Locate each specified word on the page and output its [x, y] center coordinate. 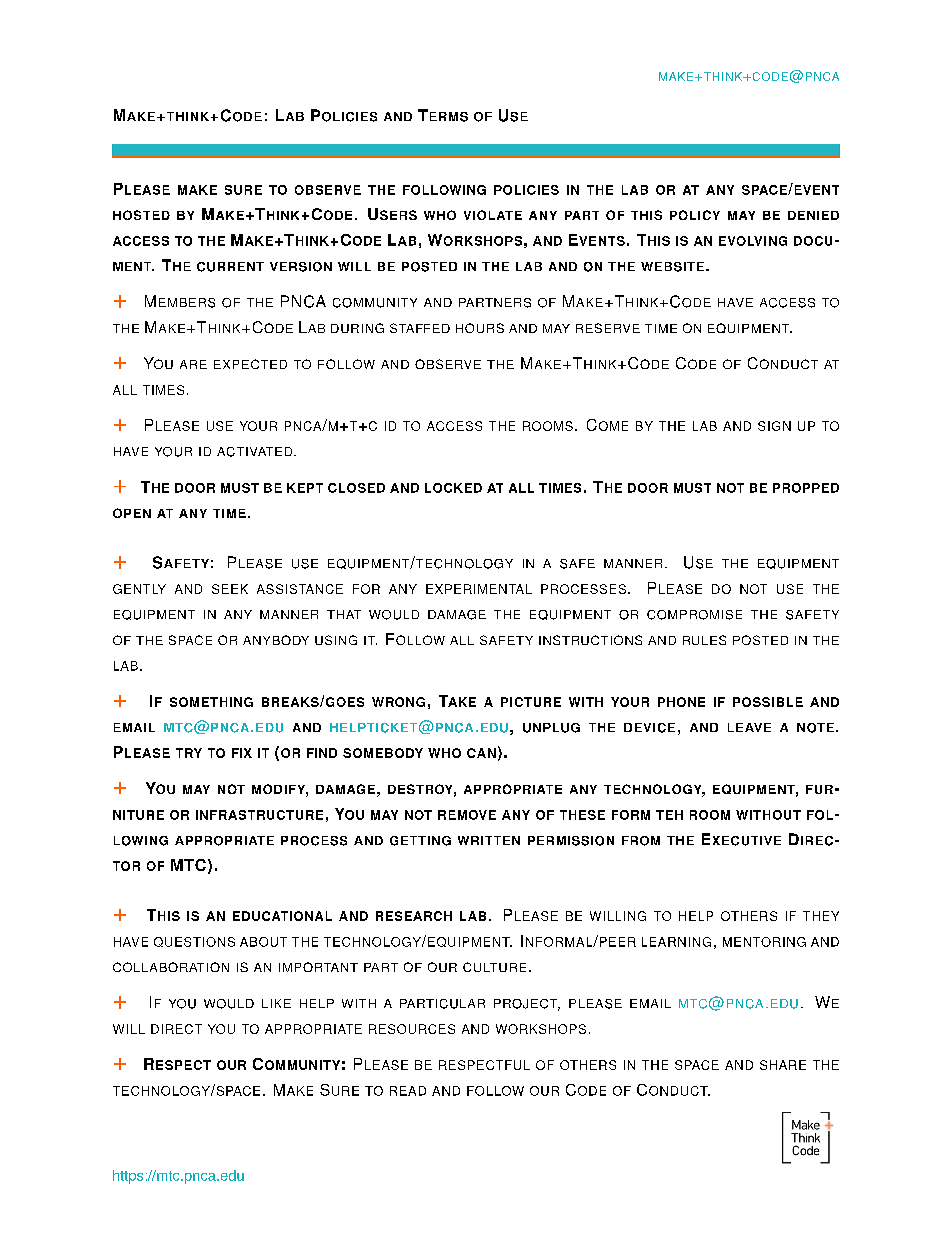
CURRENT [230, 267]
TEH [669, 815]
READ [408, 1091]
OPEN [132, 513]
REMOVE [467, 815]
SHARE [783, 1065]
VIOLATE [493, 215]
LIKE [276, 1003]
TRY [189, 753]
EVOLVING [753, 241]
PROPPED [806, 488]
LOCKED [453, 488]
